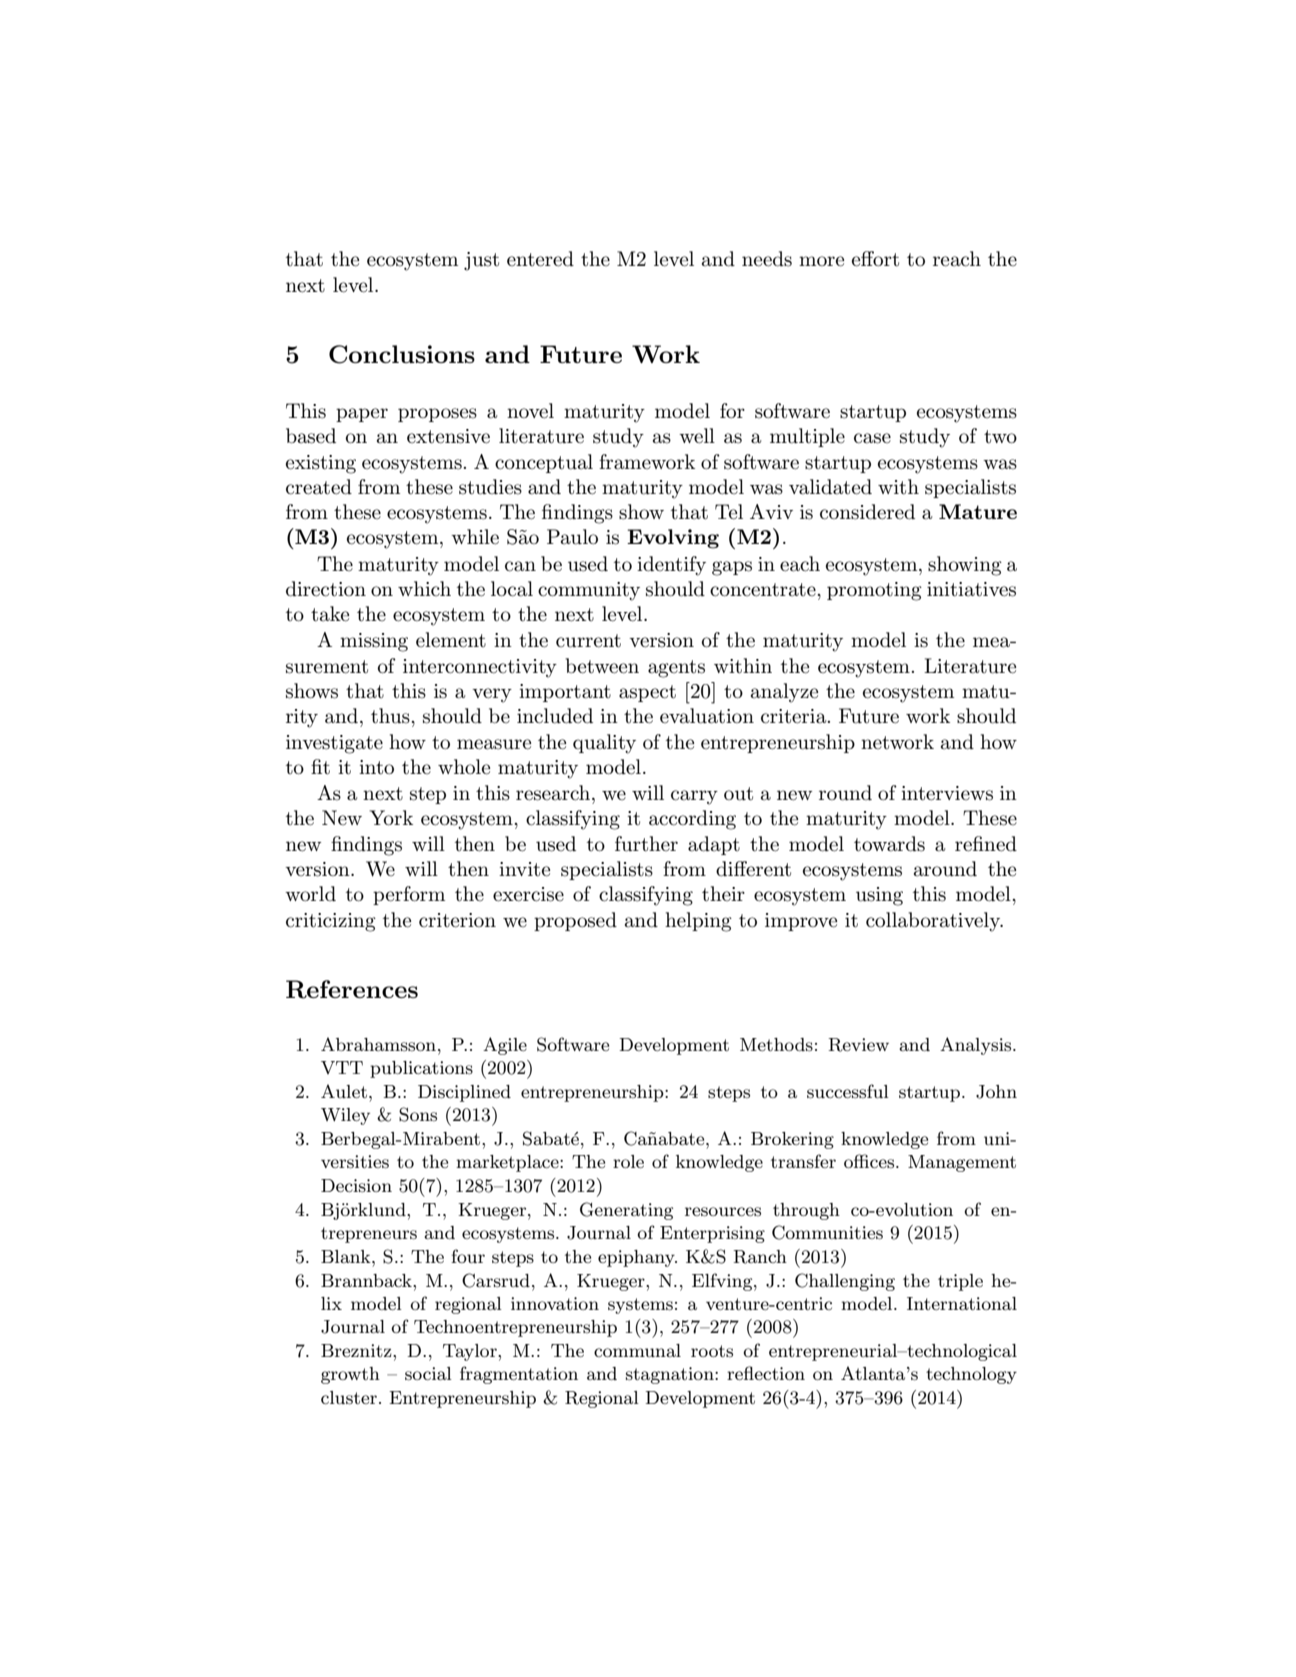 Image resolution: width=1296 pixels, height=1677 pixels. Describe the element at coordinates (428, 1374) in the screenshot. I see `social` at that location.
